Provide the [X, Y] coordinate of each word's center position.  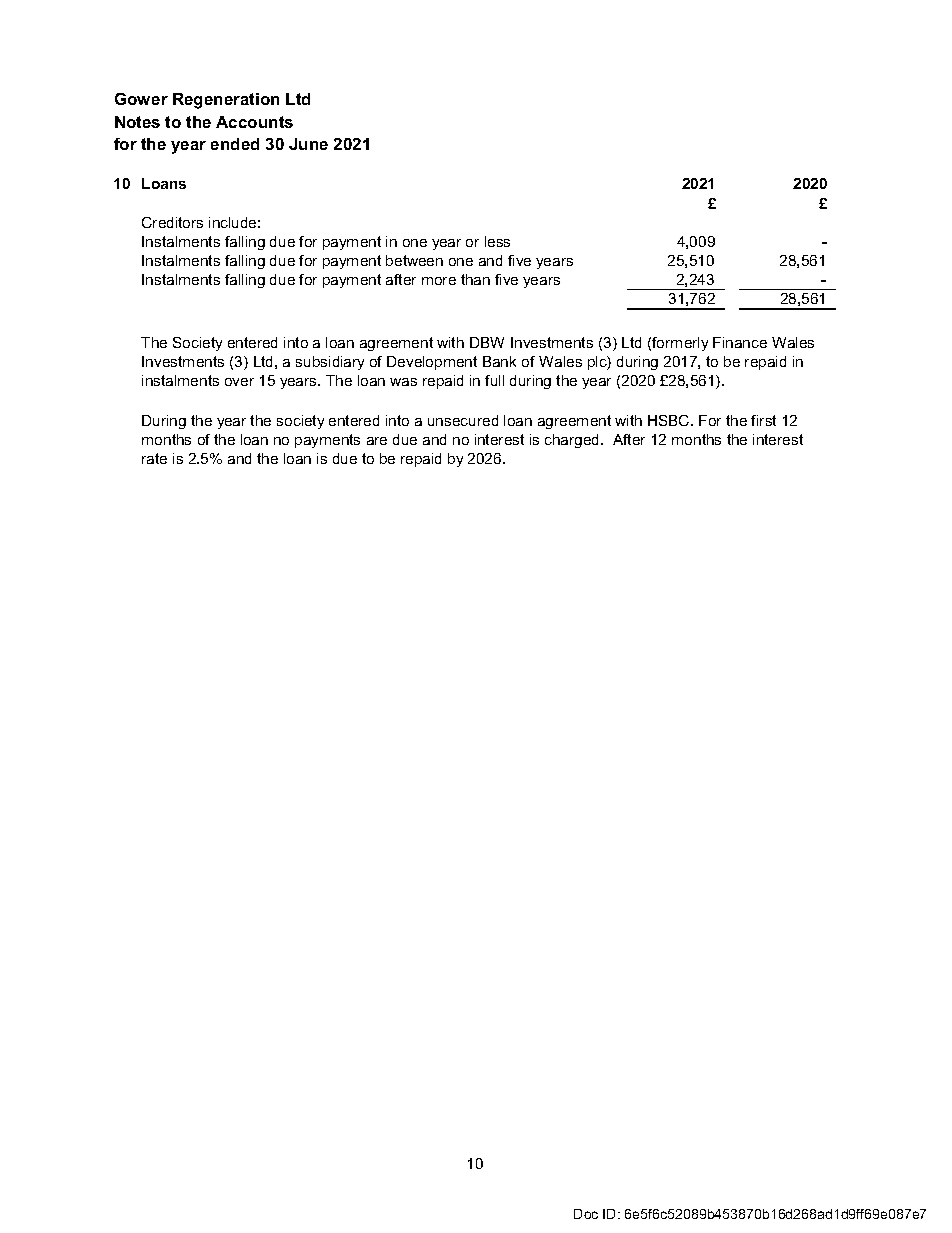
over [239, 382]
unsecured [463, 420]
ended [235, 144]
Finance [740, 342]
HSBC [670, 420]
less [497, 241]
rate [154, 458]
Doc [586, 1214]
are [377, 441]
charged [573, 441]
